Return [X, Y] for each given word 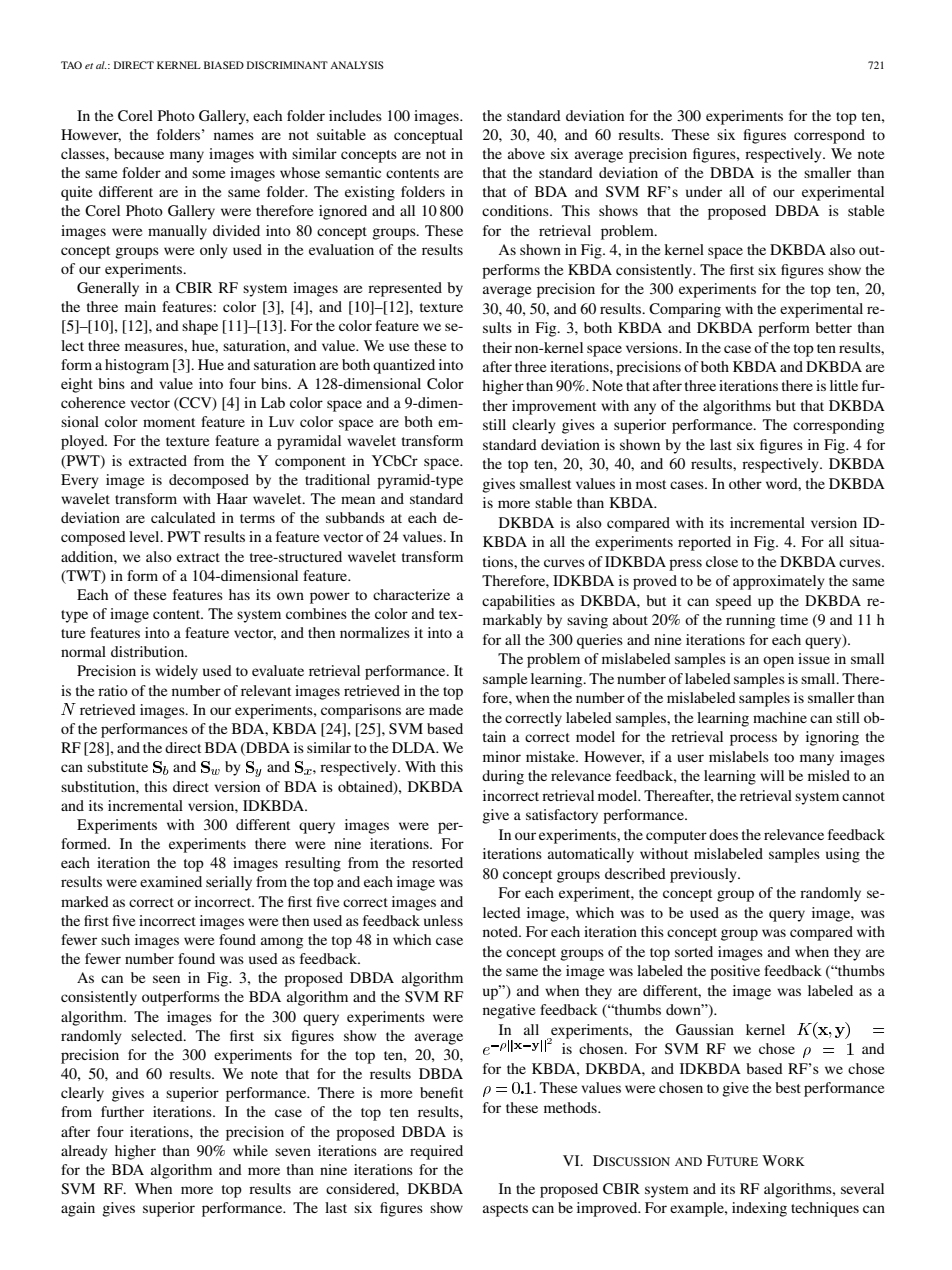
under [704, 191]
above [526, 153]
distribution [149, 651]
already [84, 1152]
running [750, 621]
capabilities [518, 602]
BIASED [224, 65]
